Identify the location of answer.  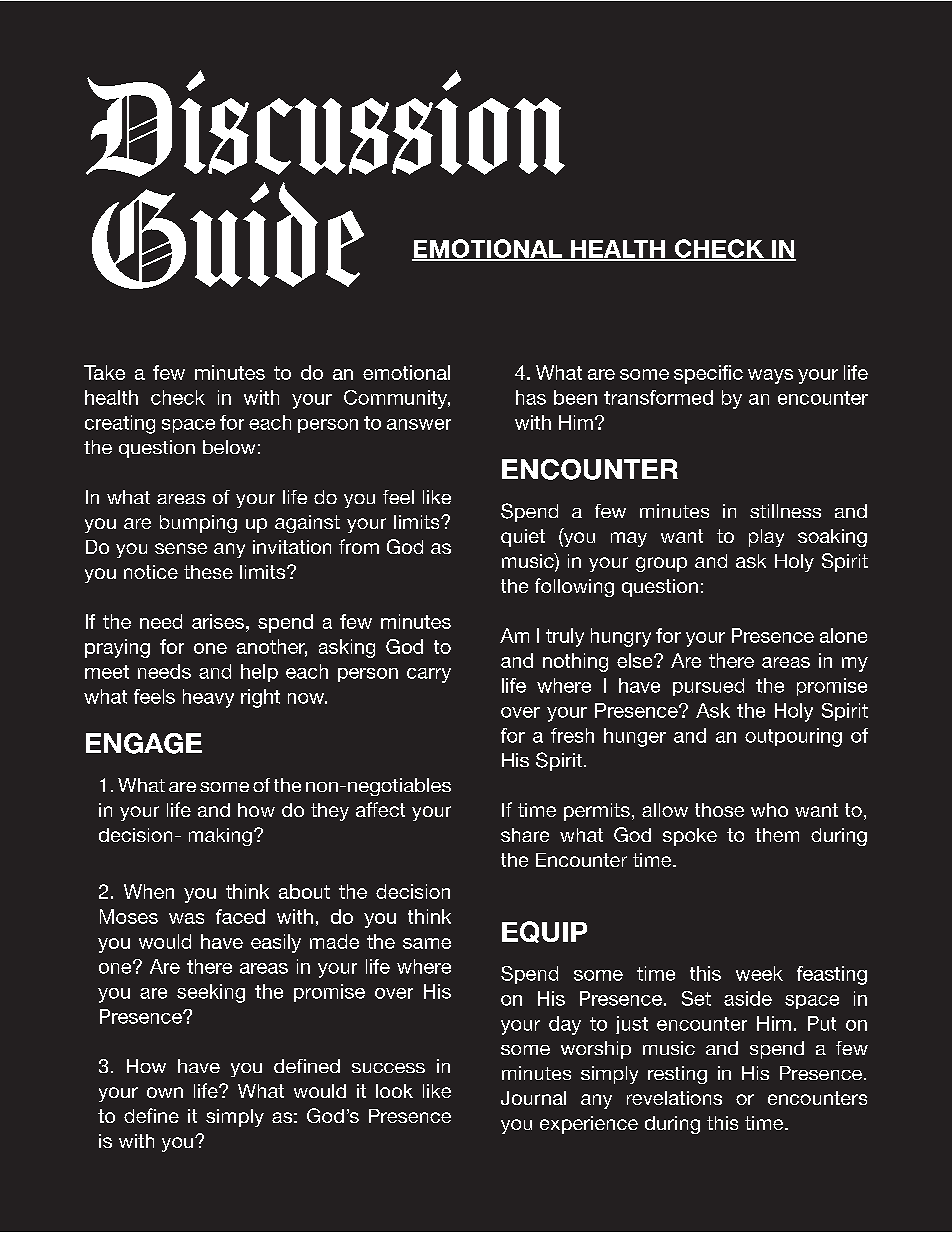
(419, 424).
